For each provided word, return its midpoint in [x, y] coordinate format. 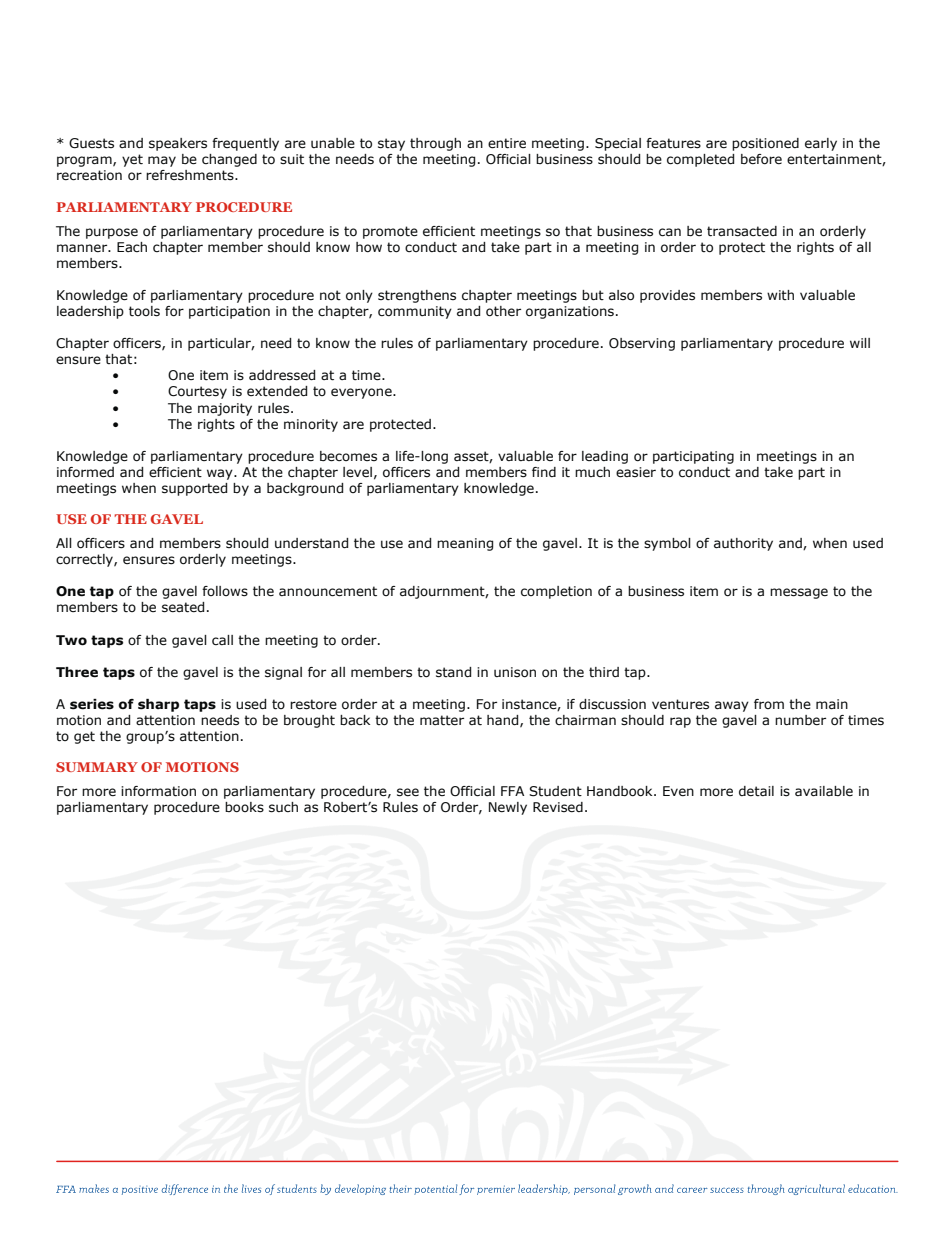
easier [636, 472]
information [158, 791]
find [544, 472]
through [435, 144]
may [162, 161]
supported [194, 489]
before [761, 159]
